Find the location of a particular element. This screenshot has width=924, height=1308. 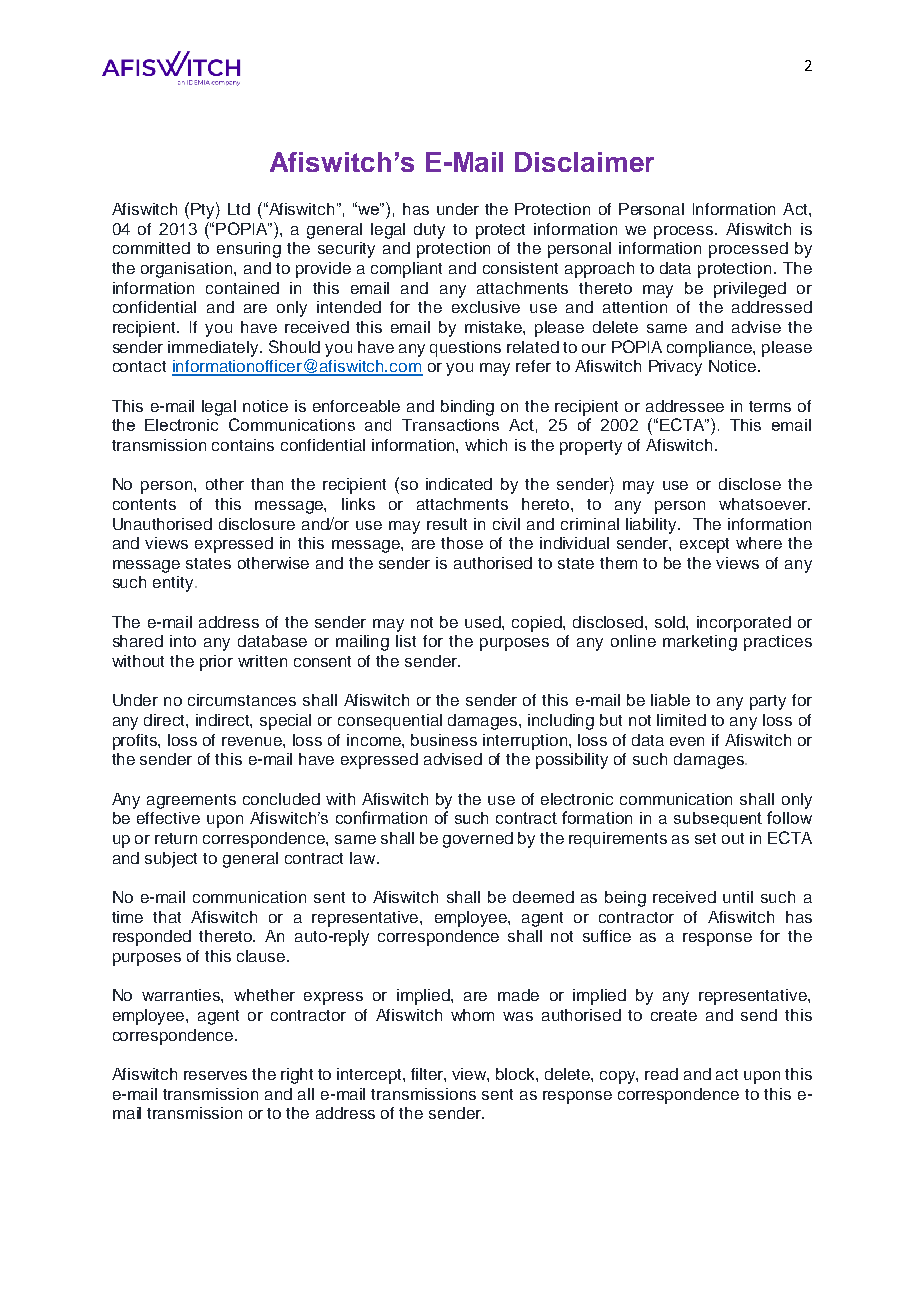

read is located at coordinates (661, 1074).
